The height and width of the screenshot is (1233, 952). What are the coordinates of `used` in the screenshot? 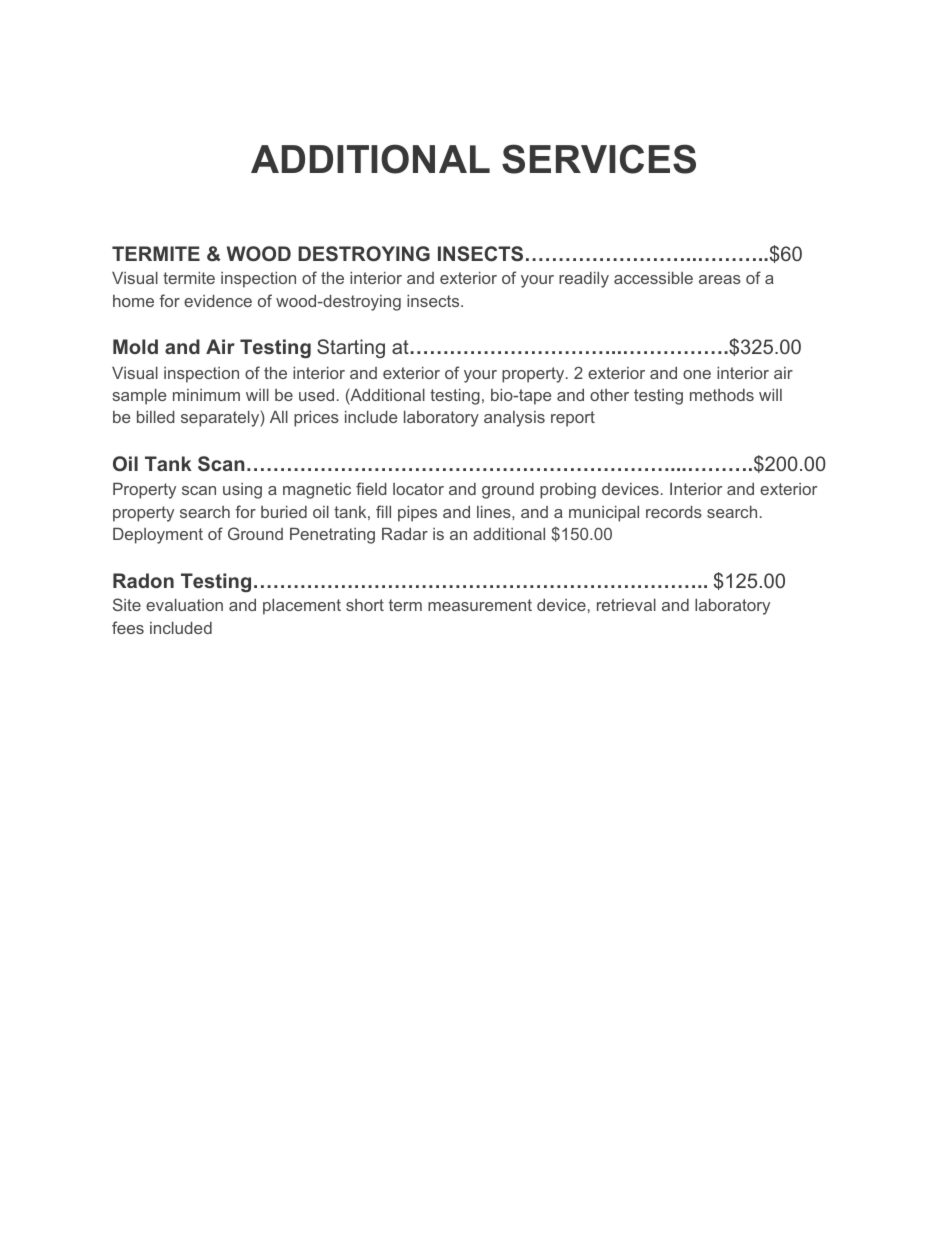 It's located at (316, 395).
